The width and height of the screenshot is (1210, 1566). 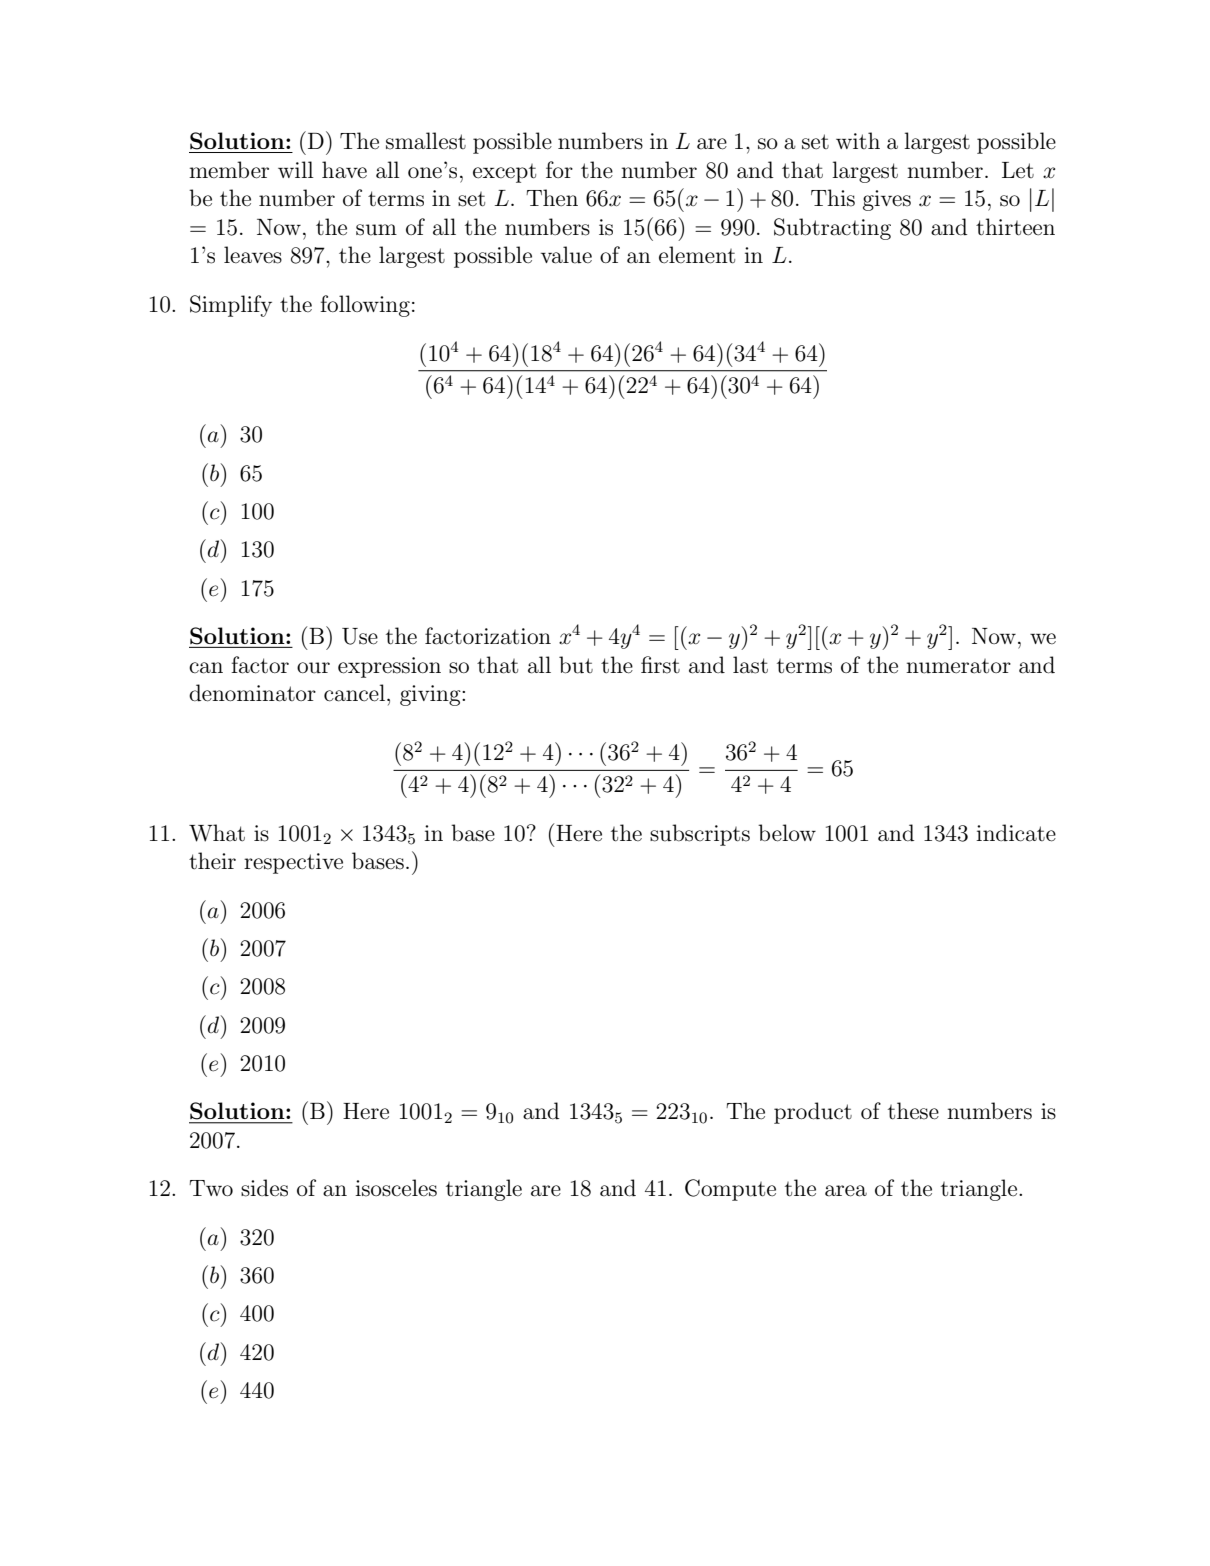 What do you see at coordinates (296, 169) in the screenshot?
I see `will` at bounding box center [296, 169].
